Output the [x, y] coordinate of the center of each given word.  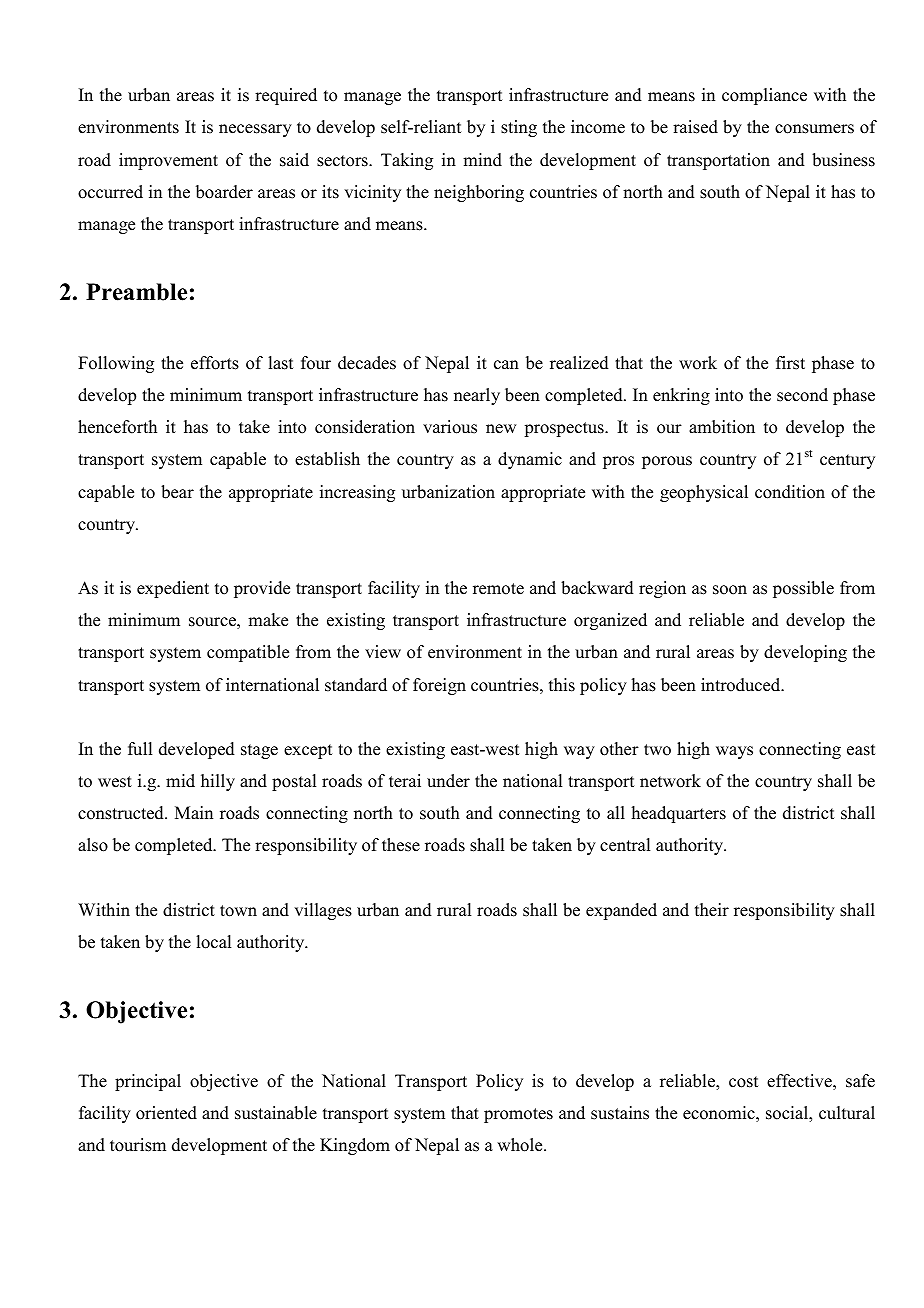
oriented [166, 1113]
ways [734, 752]
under [448, 781]
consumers [814, 129]
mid [180, 781]
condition [790, 492]
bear [177, 492]
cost [743, 1082]
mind [482, 160]
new [501, 429]
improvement [168, 161]
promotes [518, 1115]
